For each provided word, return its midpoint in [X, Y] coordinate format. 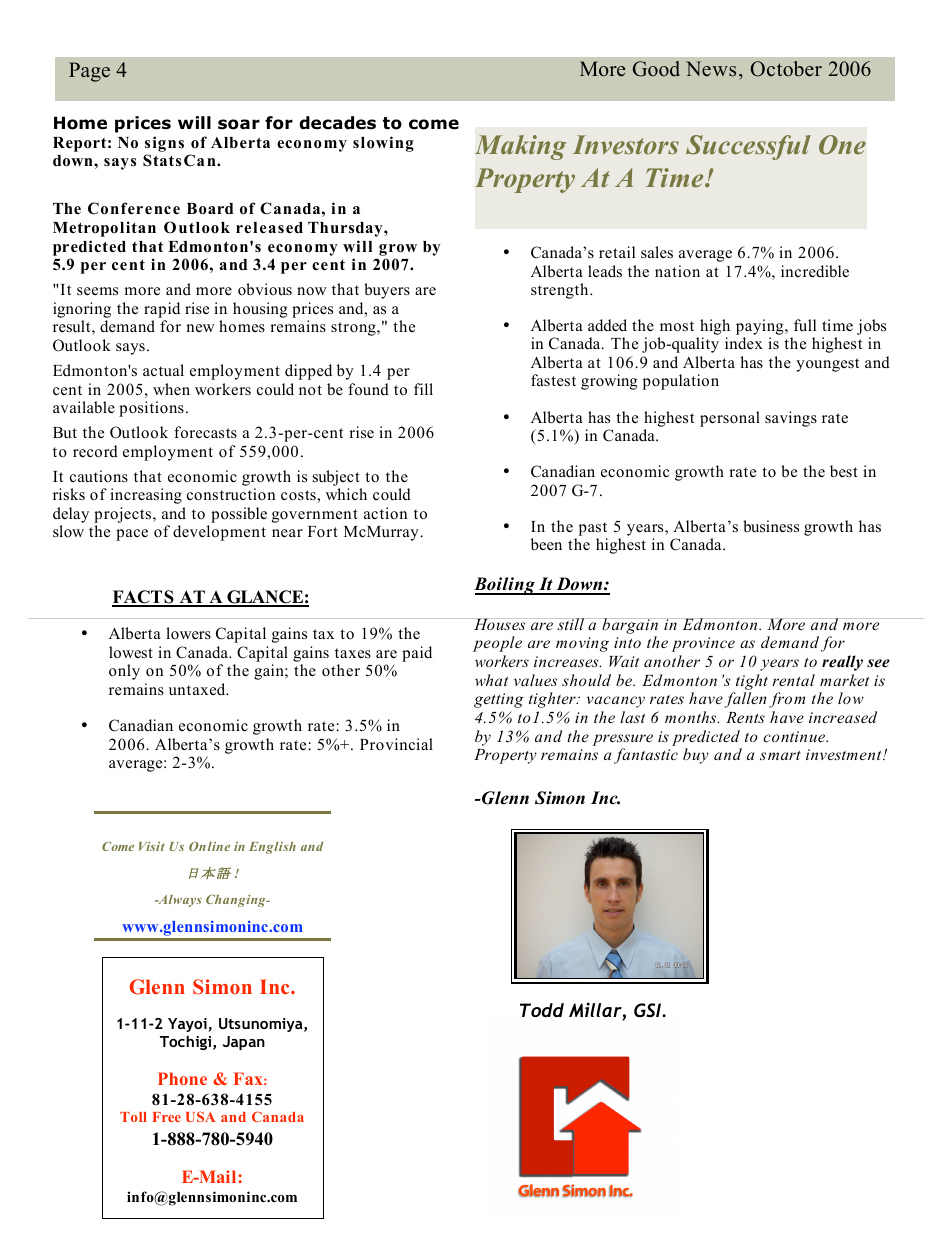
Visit [152, 846]
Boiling [505, 586]
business [771, 526]
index [744, 343]
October [786, 69]
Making [520, 147]
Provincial [396, 744]
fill [423, 389]
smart [780, 755]
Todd [542, 1010]
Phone [182, 1078]
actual [163, 370]
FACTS [144, 598]
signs [164, 144]
